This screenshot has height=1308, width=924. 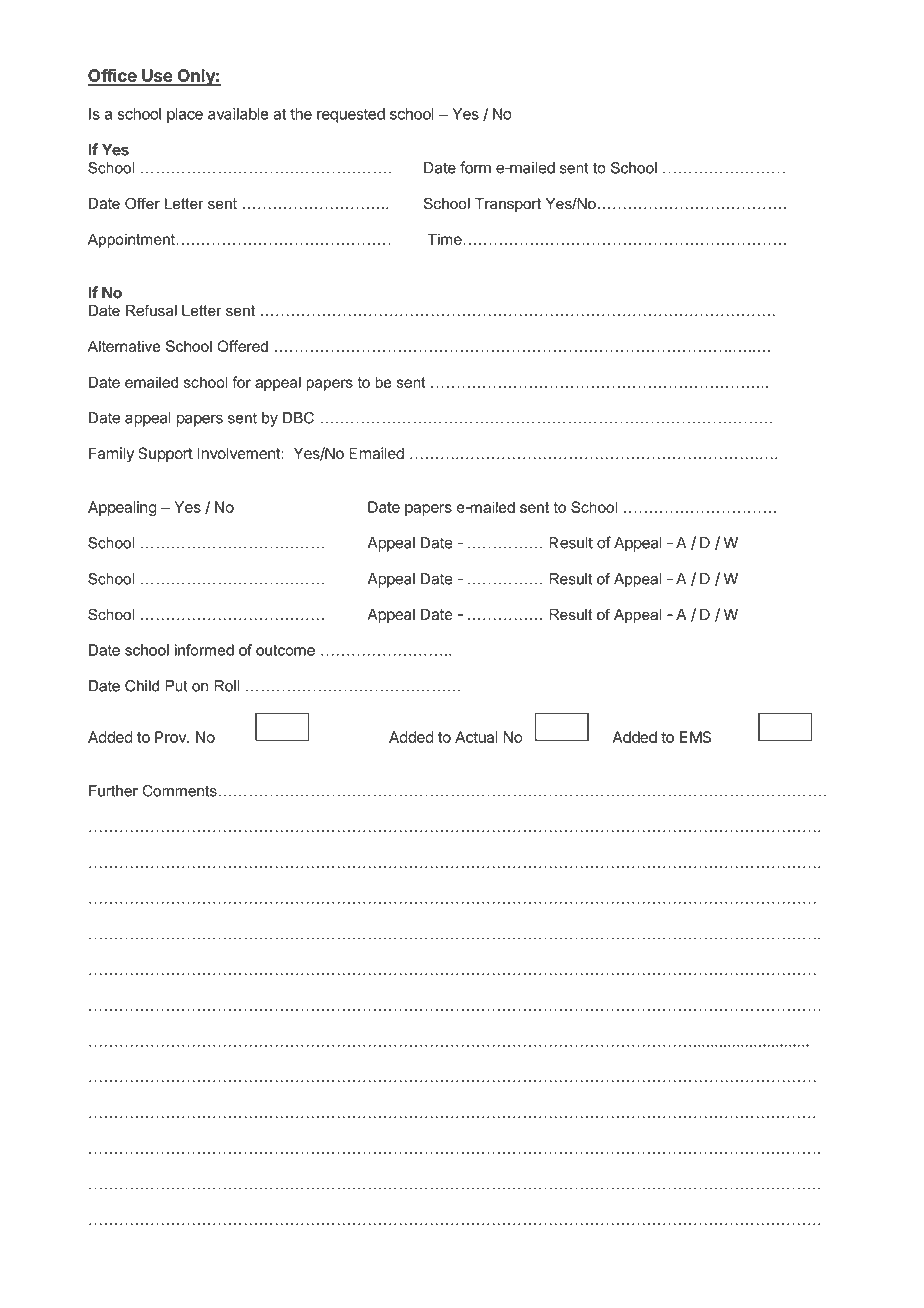 I want to click on DBC, so click(x=298, y=418).
